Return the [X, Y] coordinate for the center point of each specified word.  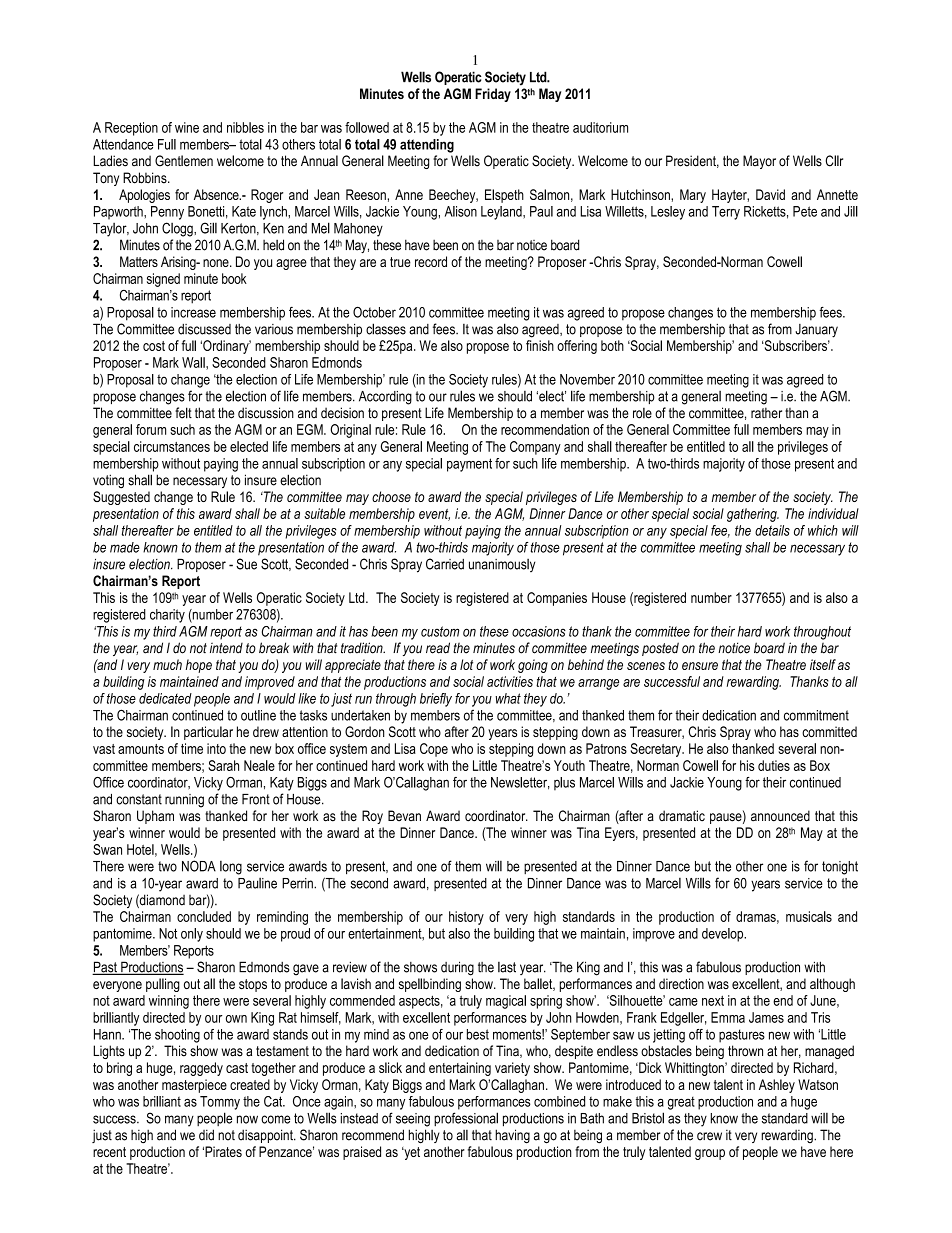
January [816, 331]
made [125, 547]
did [206, 1135]
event [434, 515]
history [466, 918]
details [772, 530]
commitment [816, 715]
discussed [204, 329]
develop [724, 935]
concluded [204, 916]
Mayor [759, 162]
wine [187, 127]
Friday [493, 95]
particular [208, 733]
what [508, 698]
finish [540, 345]
